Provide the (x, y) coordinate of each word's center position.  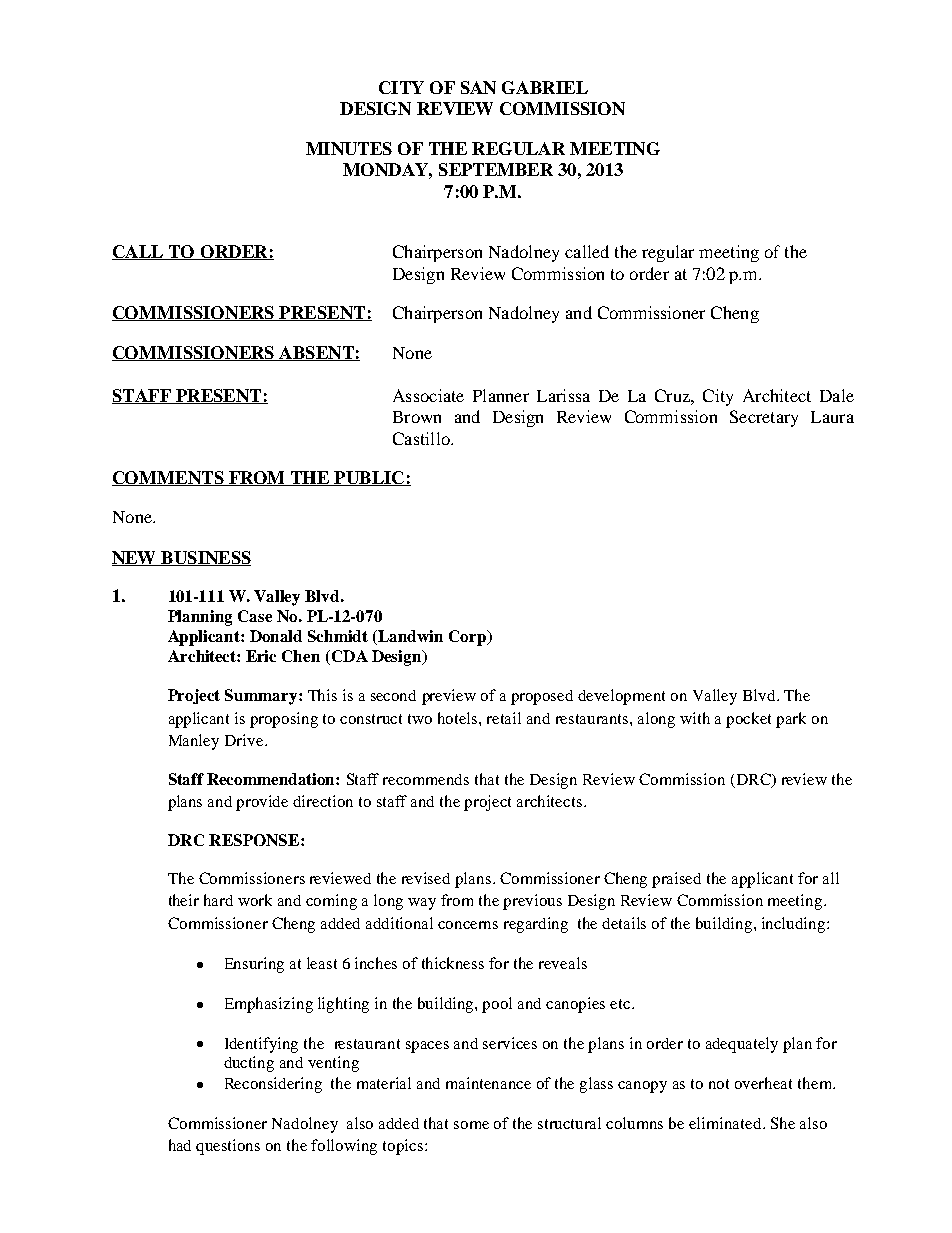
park (791, 720)
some (471, 1125)
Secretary (764, 418)
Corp (468, 638)
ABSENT (316, 353)
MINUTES (349, 148)
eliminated (726, 1123)
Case (255, 616)
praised (676, 880)
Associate (428, 395)
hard (218, 900)
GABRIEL (545, 87)
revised (426, 878)
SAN (478, 87)
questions (228, 1147)
